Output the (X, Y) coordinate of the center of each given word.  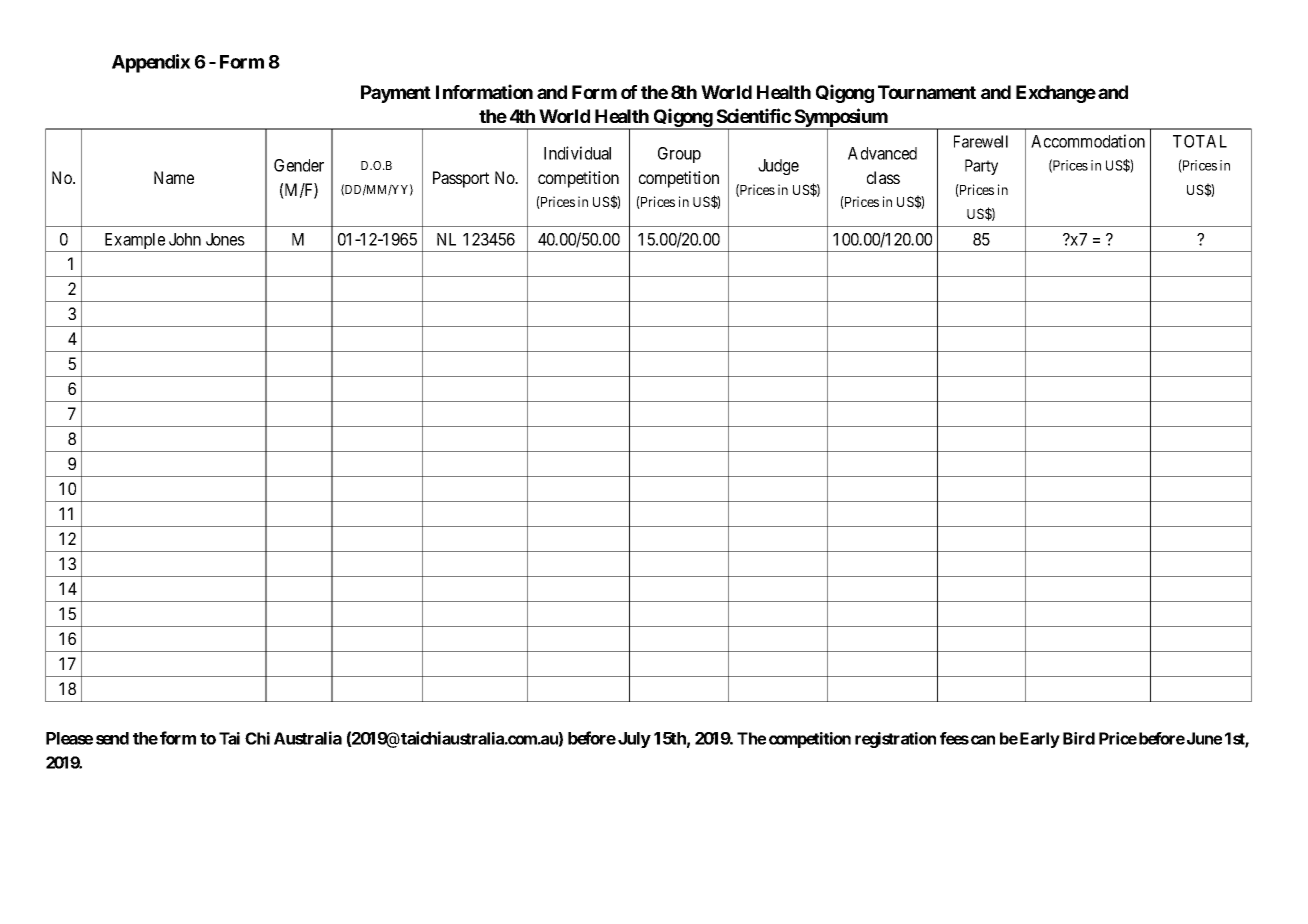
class (883, 177)
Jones (225, 239)
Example (134, 242)
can (983, 740)
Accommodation (1088, 141)
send (112, 738)
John (185, 239)
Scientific (754, 115)
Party (981, 167)
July (634, 740)
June (1204, 738)
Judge (778, 167)
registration (895, 740)
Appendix (151, 63)
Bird (1079, 738)
